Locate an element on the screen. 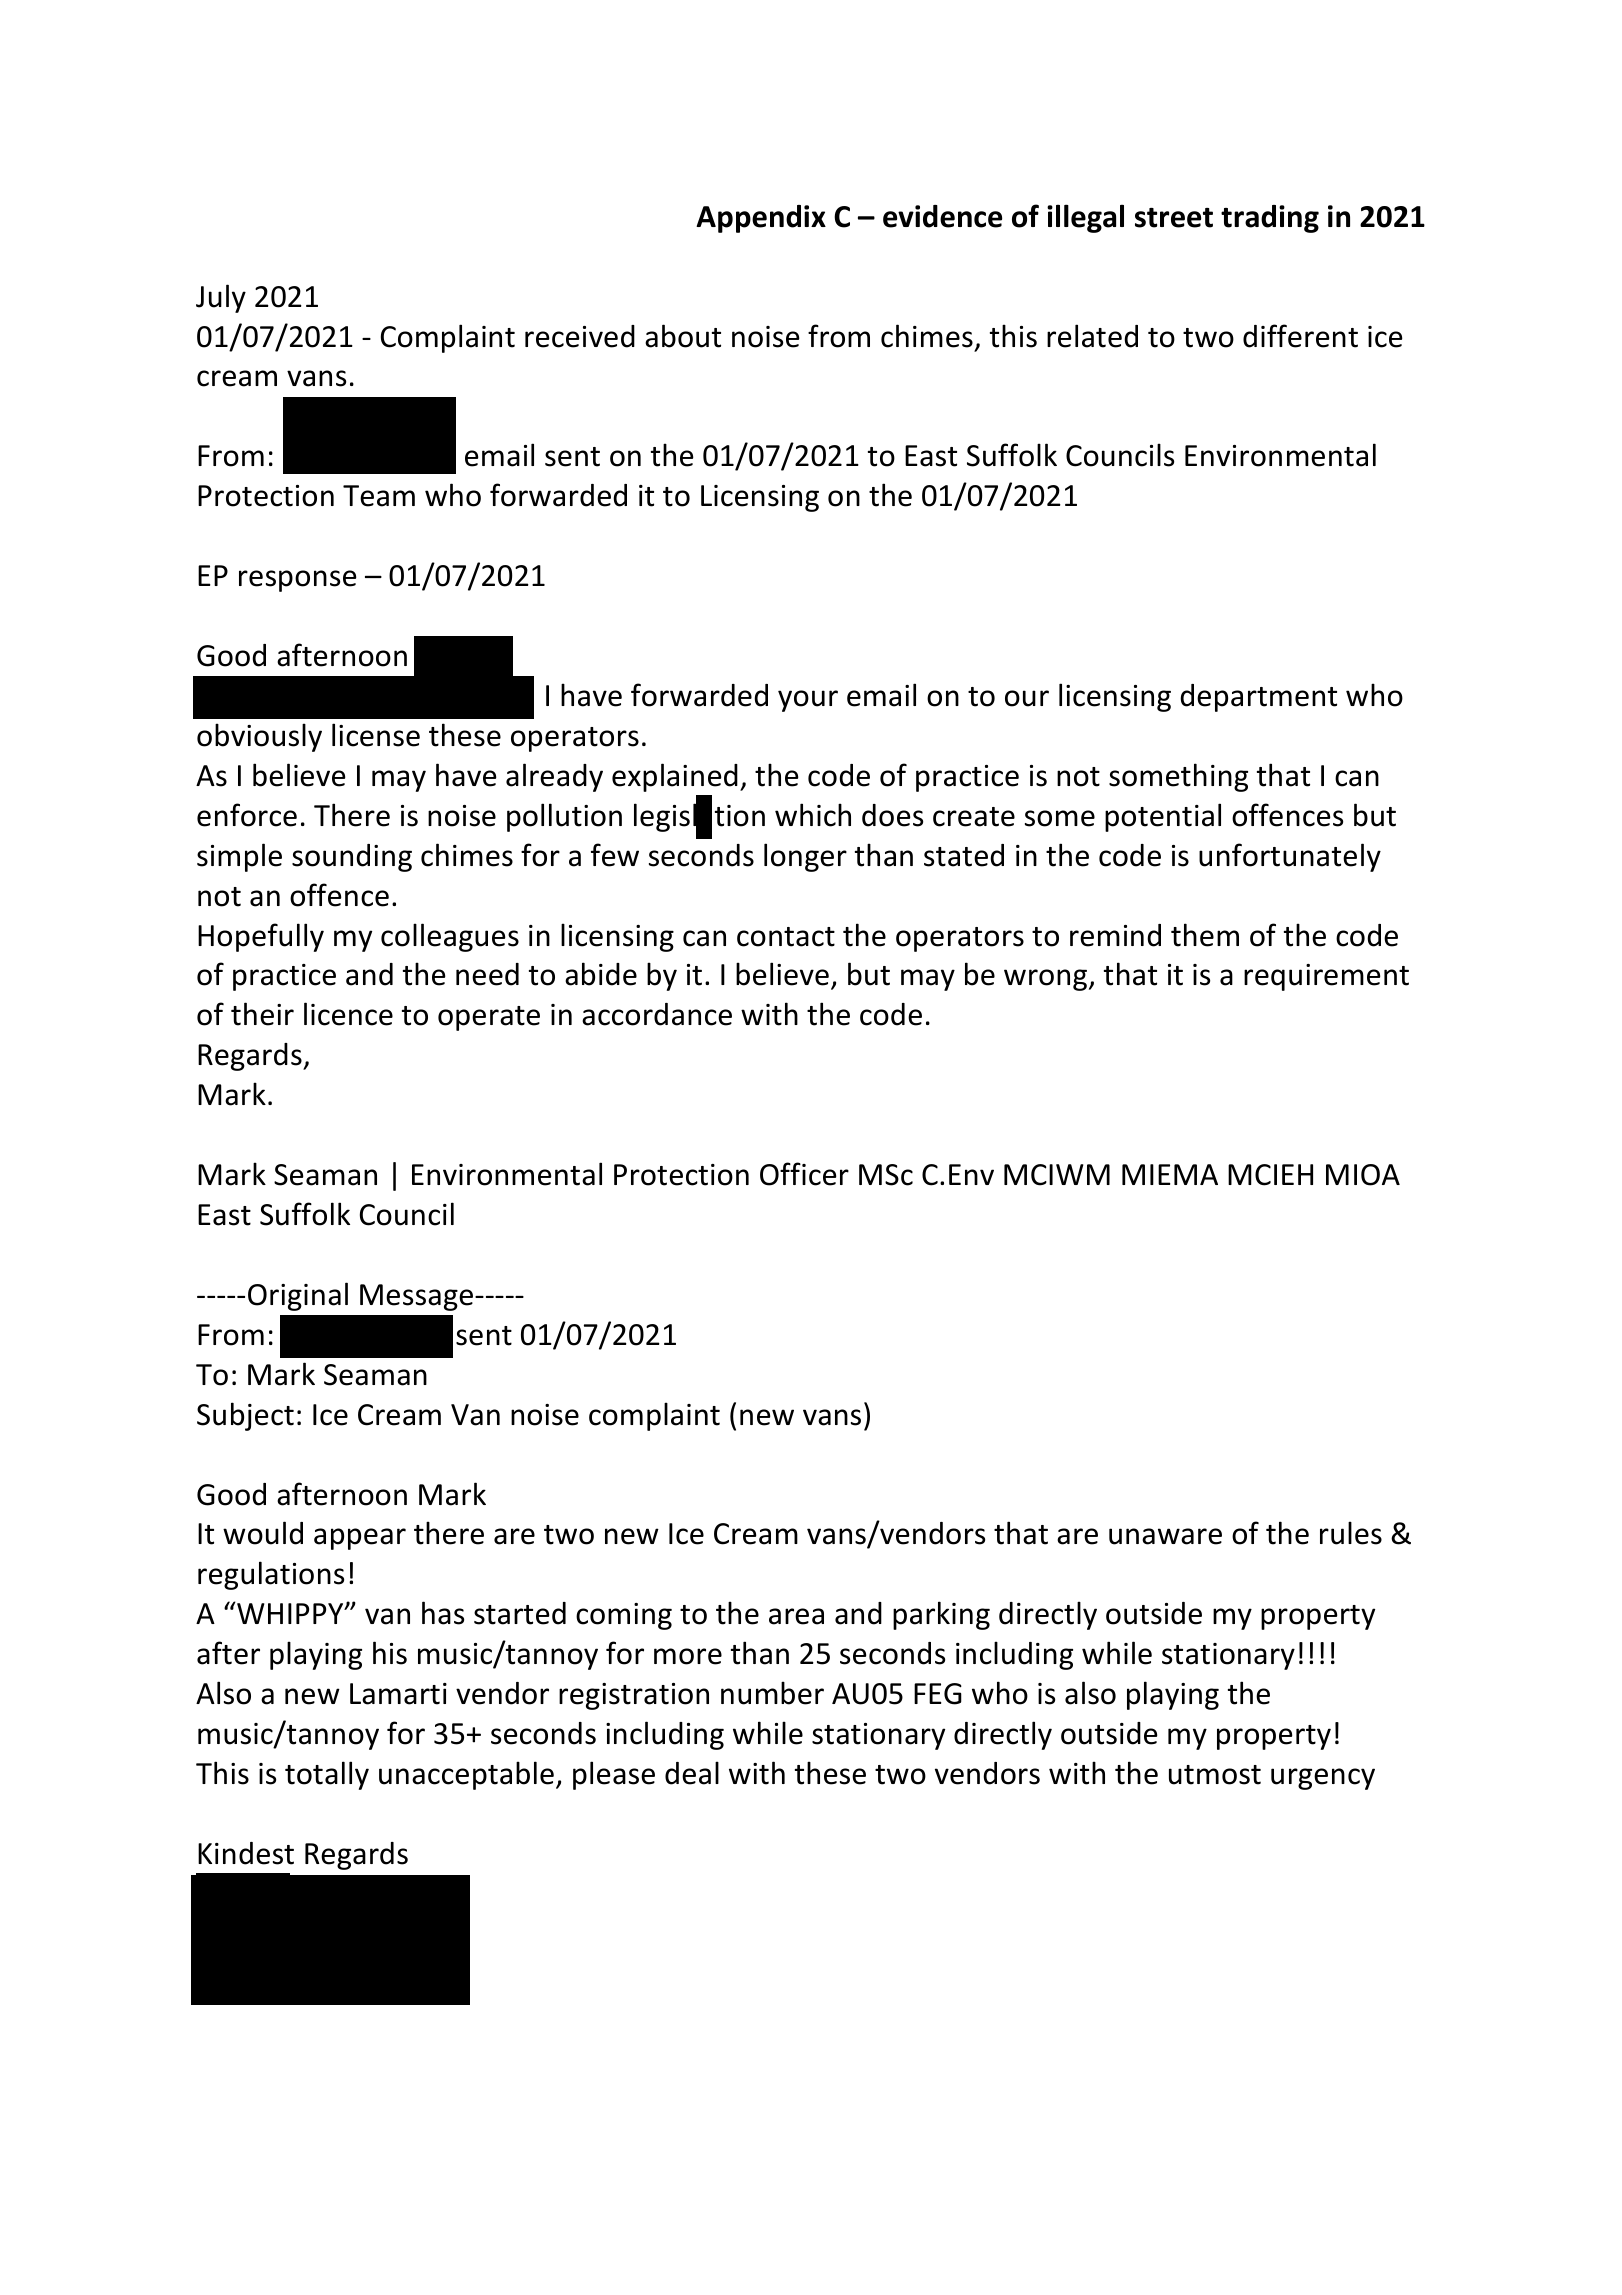  potential is located at coordinates (1163, 817).
